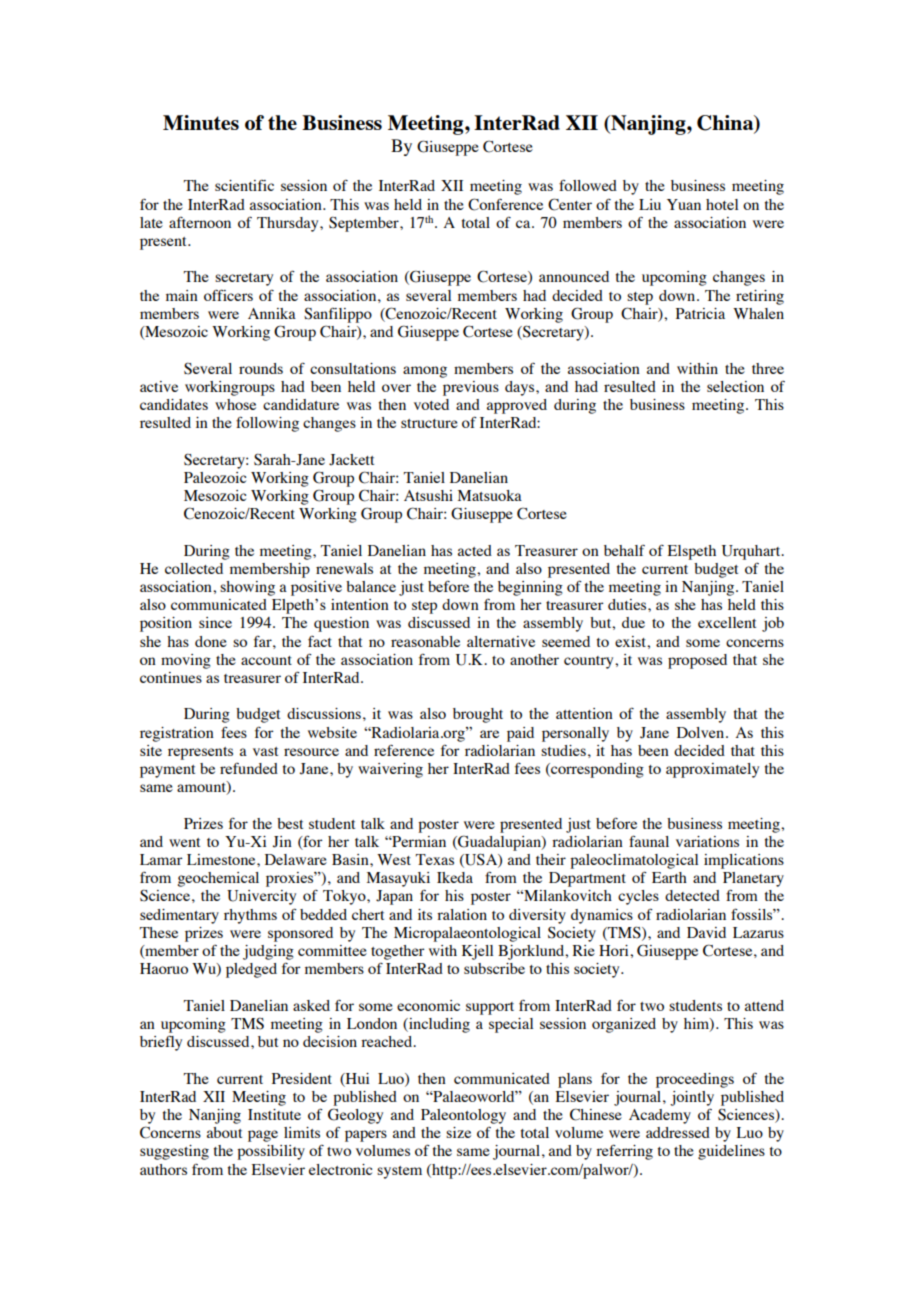 The image size is (924, 1308). I want to click on previous, so click(471, 388).
